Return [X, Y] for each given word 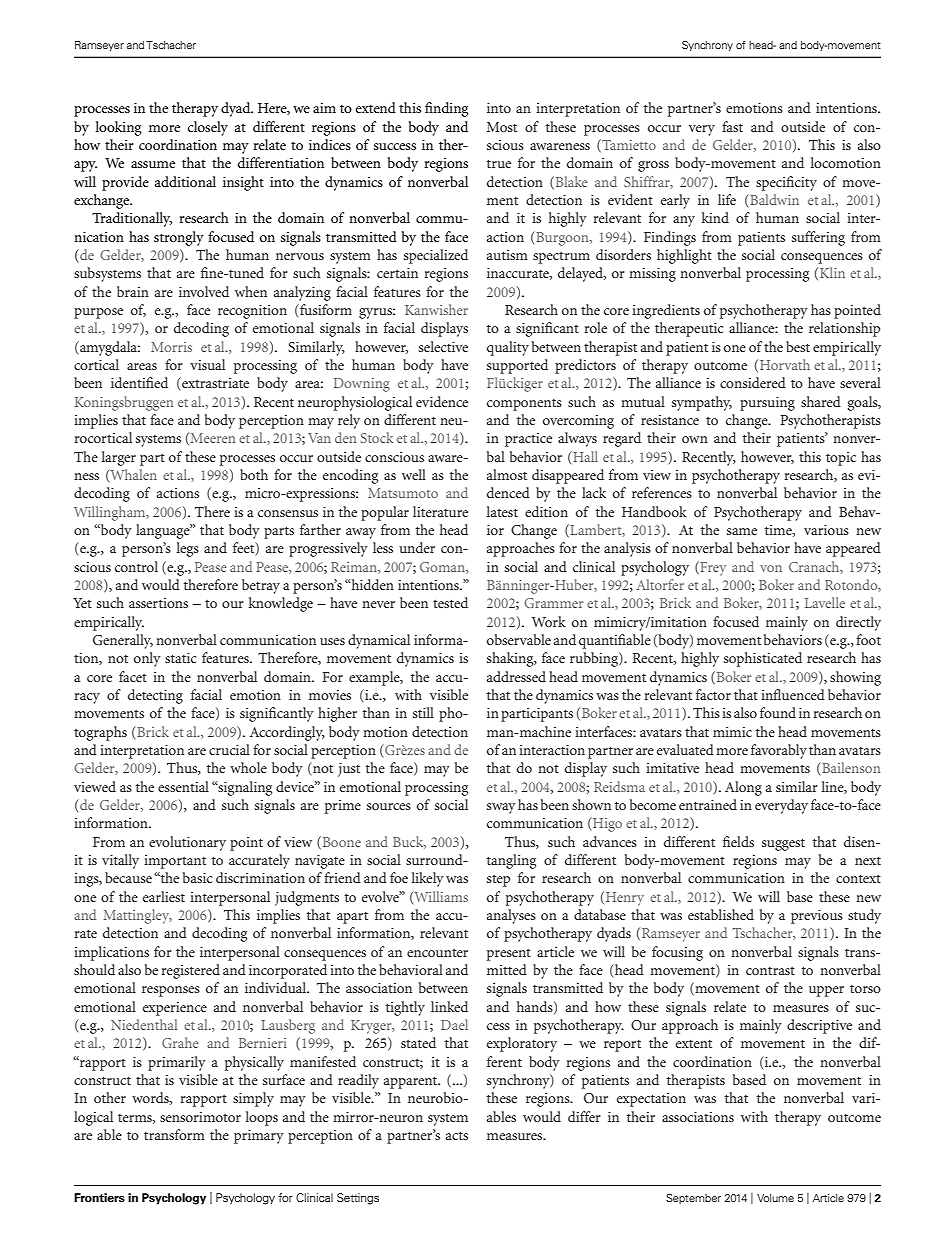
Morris [171, 347]
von [771, 568]
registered [190, 971]
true [499, 163]
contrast [770, 970]
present [509, 954]
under [417, 547]
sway [501, 808]
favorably [779, 751]
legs [188, 549]
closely [208, 128]
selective [443, 346]
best [798, 346]
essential [183, 786]
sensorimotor [200, 1117]
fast [732, 126]
